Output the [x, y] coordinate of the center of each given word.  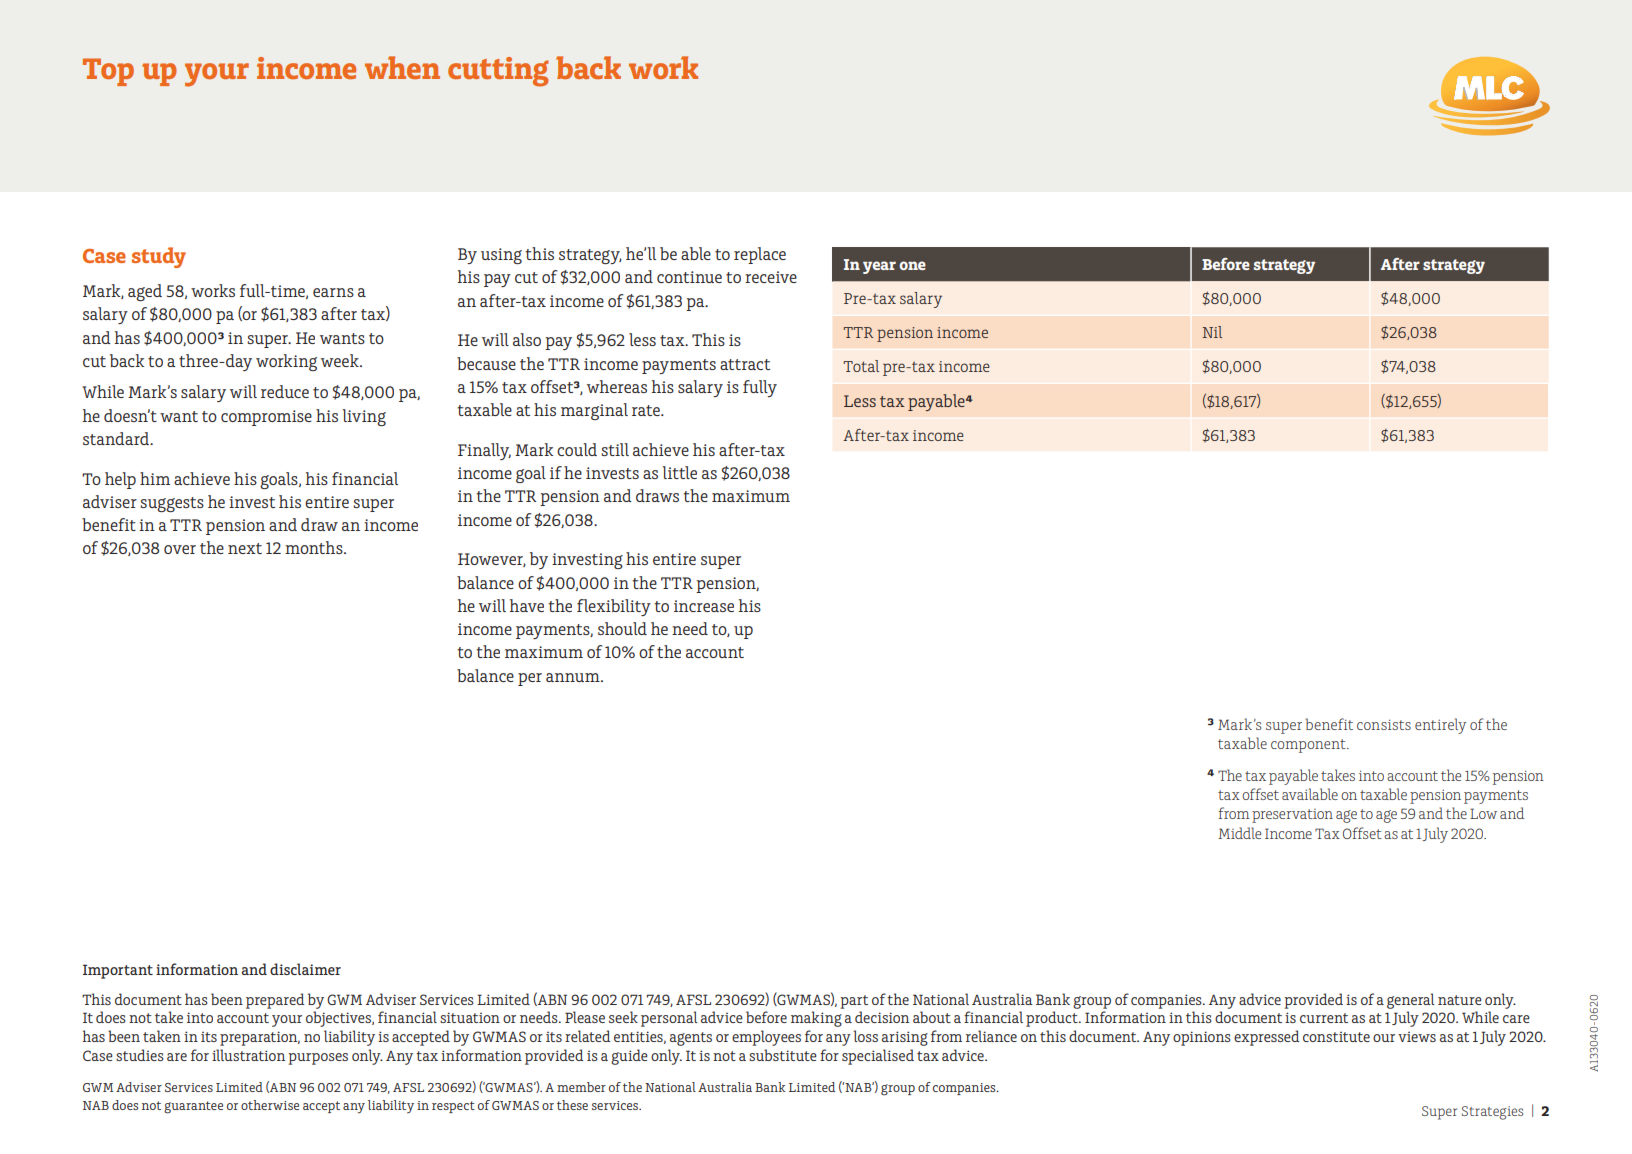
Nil [1212, 332]
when [402, 67]
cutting [498, 72]
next [245, 548]
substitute [783, 1055]
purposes [318, 1059]
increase [704, 606]
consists [1384, 724]
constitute [1336, 1037]
